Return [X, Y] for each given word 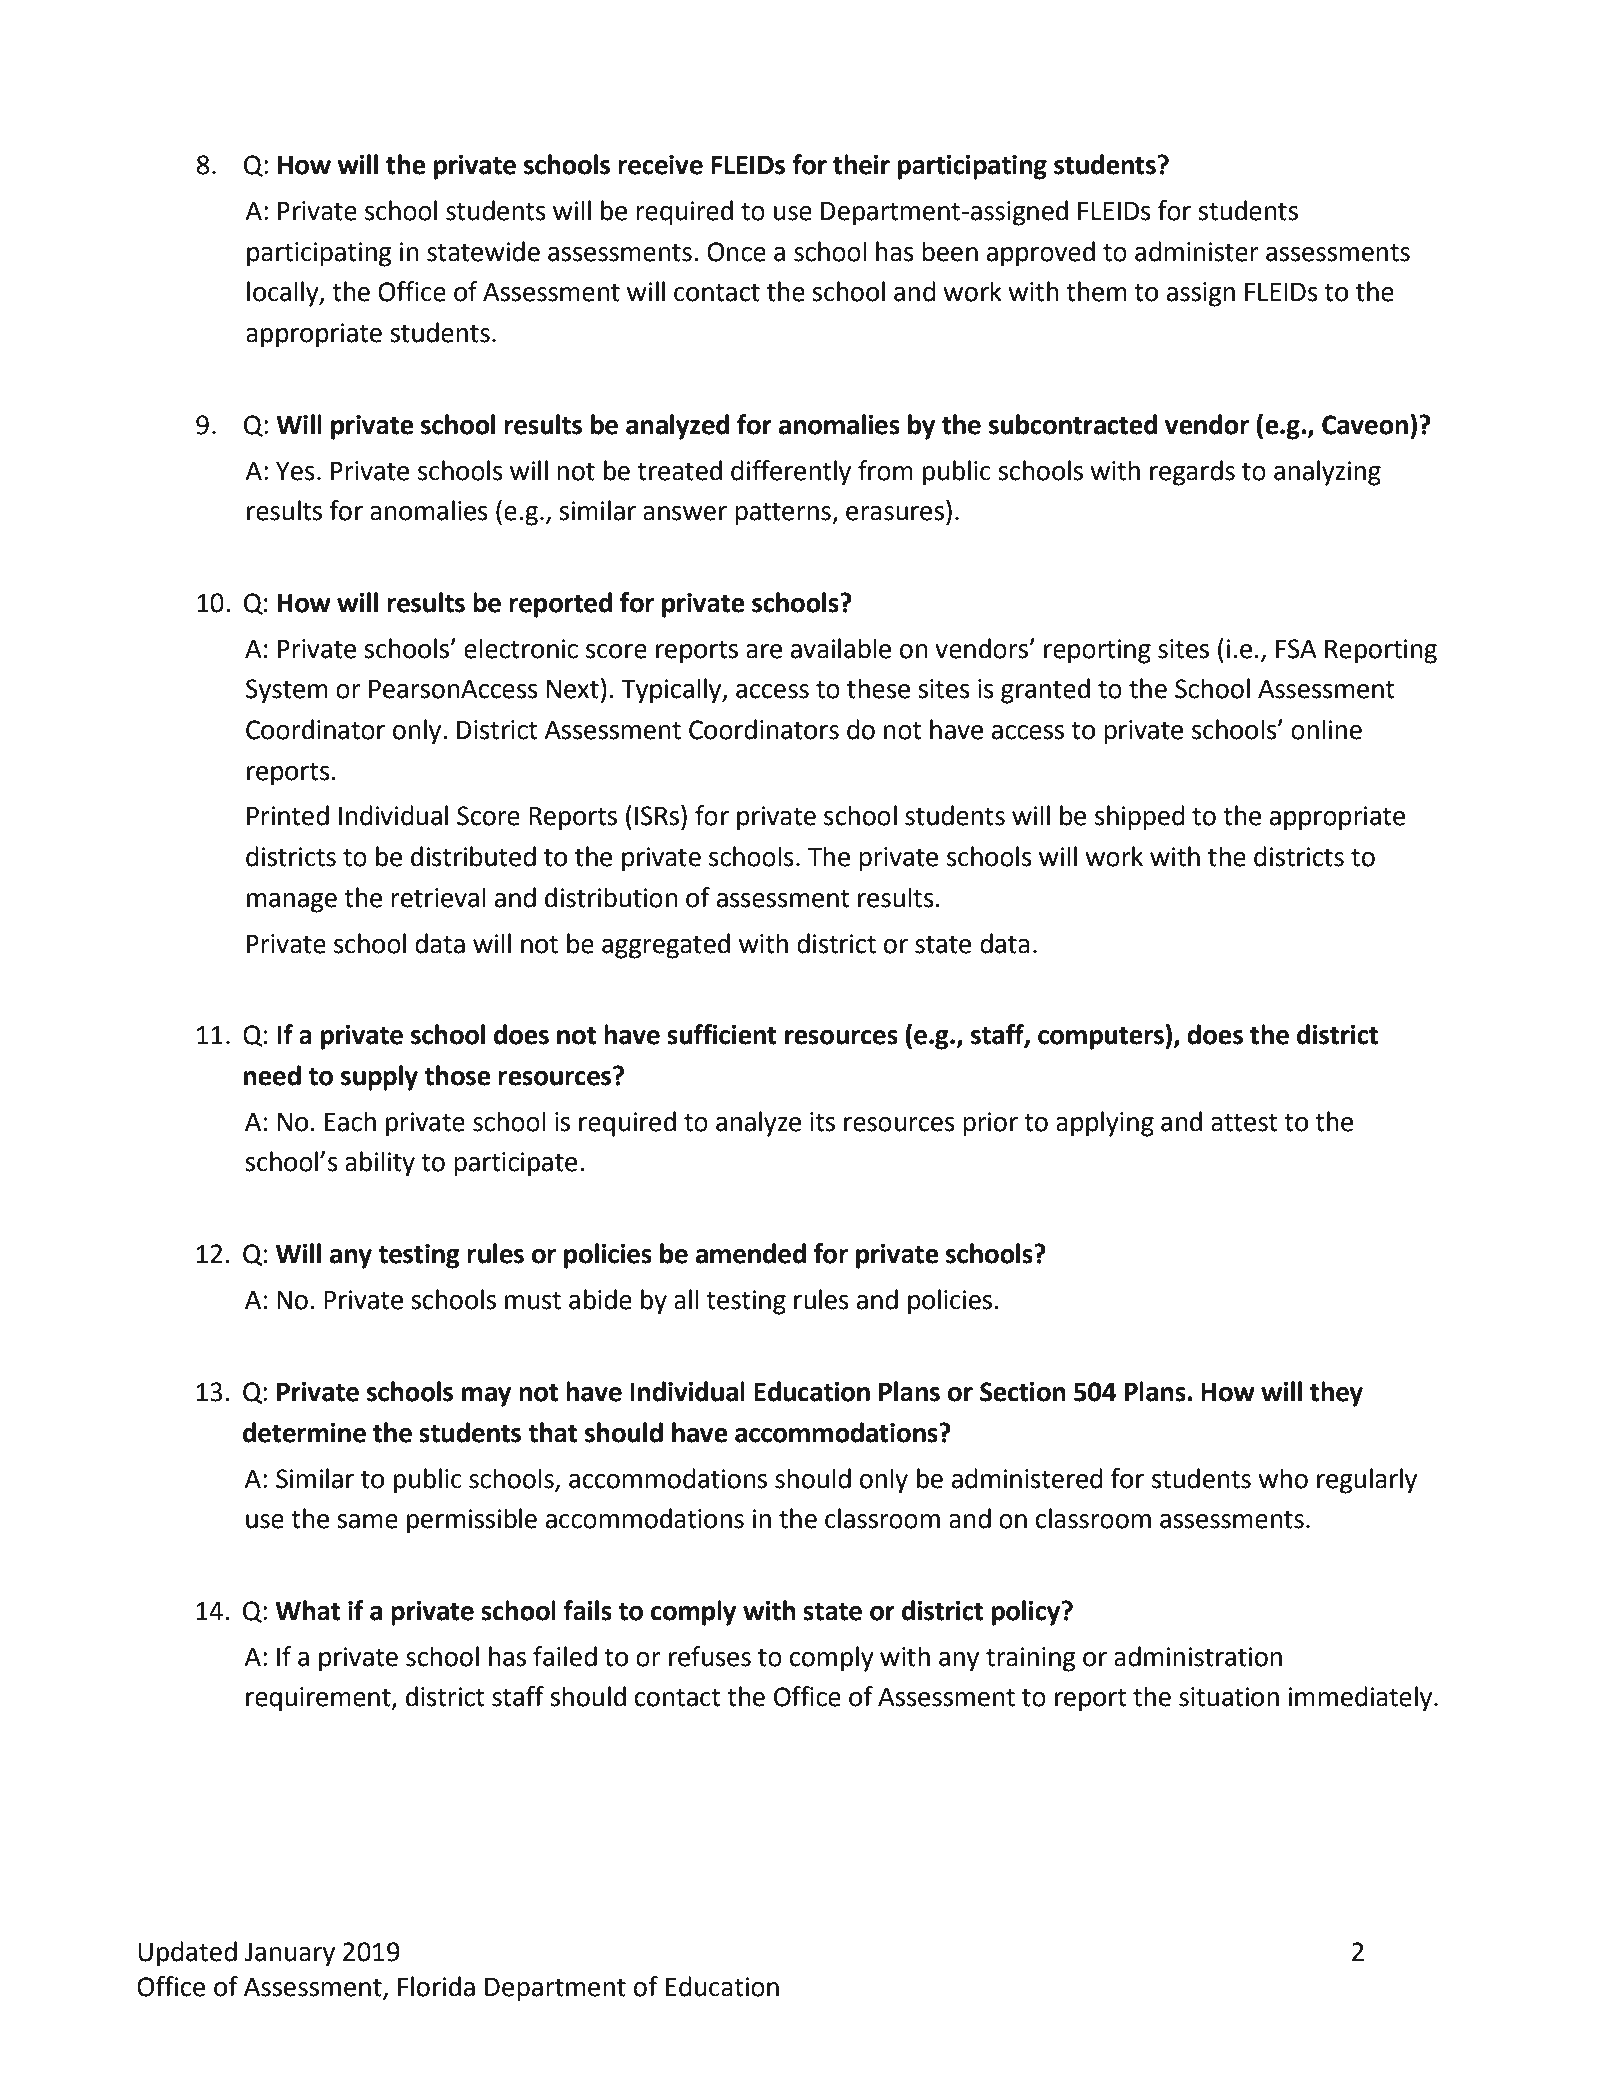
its [822, 1122]
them [1096, 291]
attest [1244, 1122]
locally [284, 294]
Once [736, 252]
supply [379, 1078]
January [290, 1955]
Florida [436, 1986]
